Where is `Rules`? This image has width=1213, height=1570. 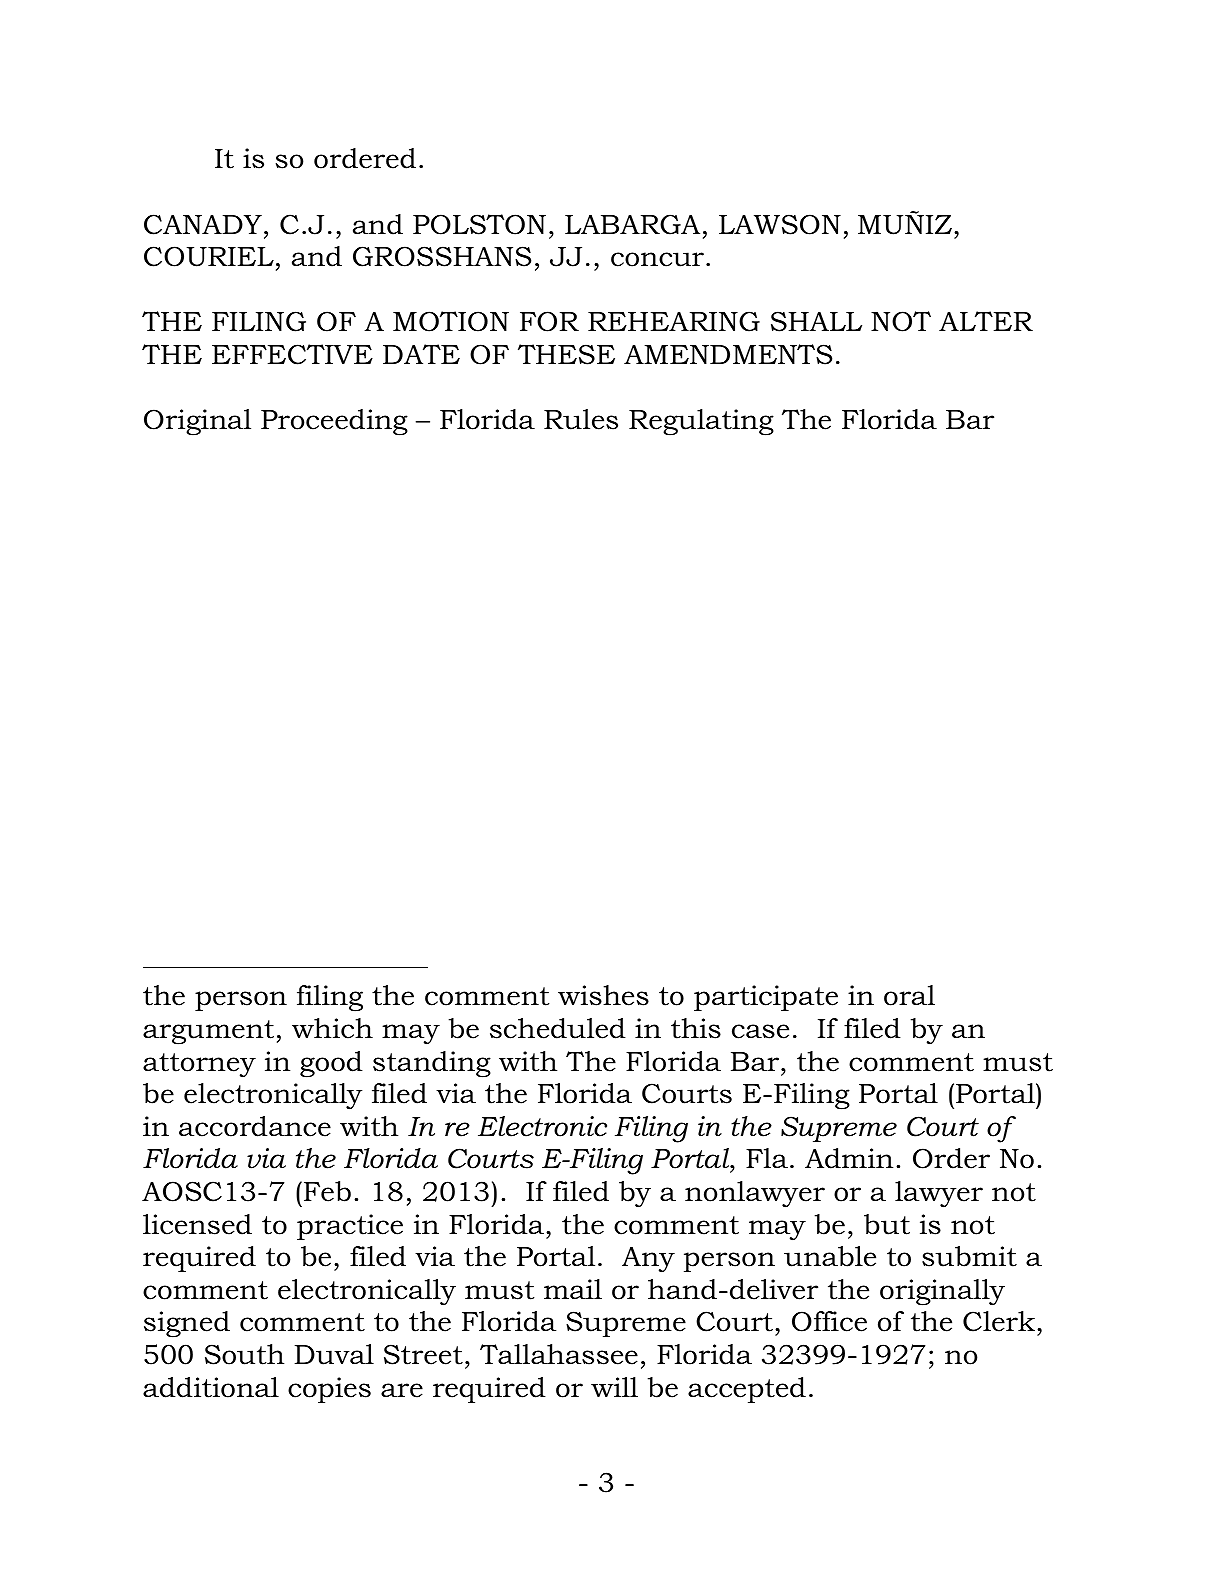
Rules is located at coordinates (581, 419).
